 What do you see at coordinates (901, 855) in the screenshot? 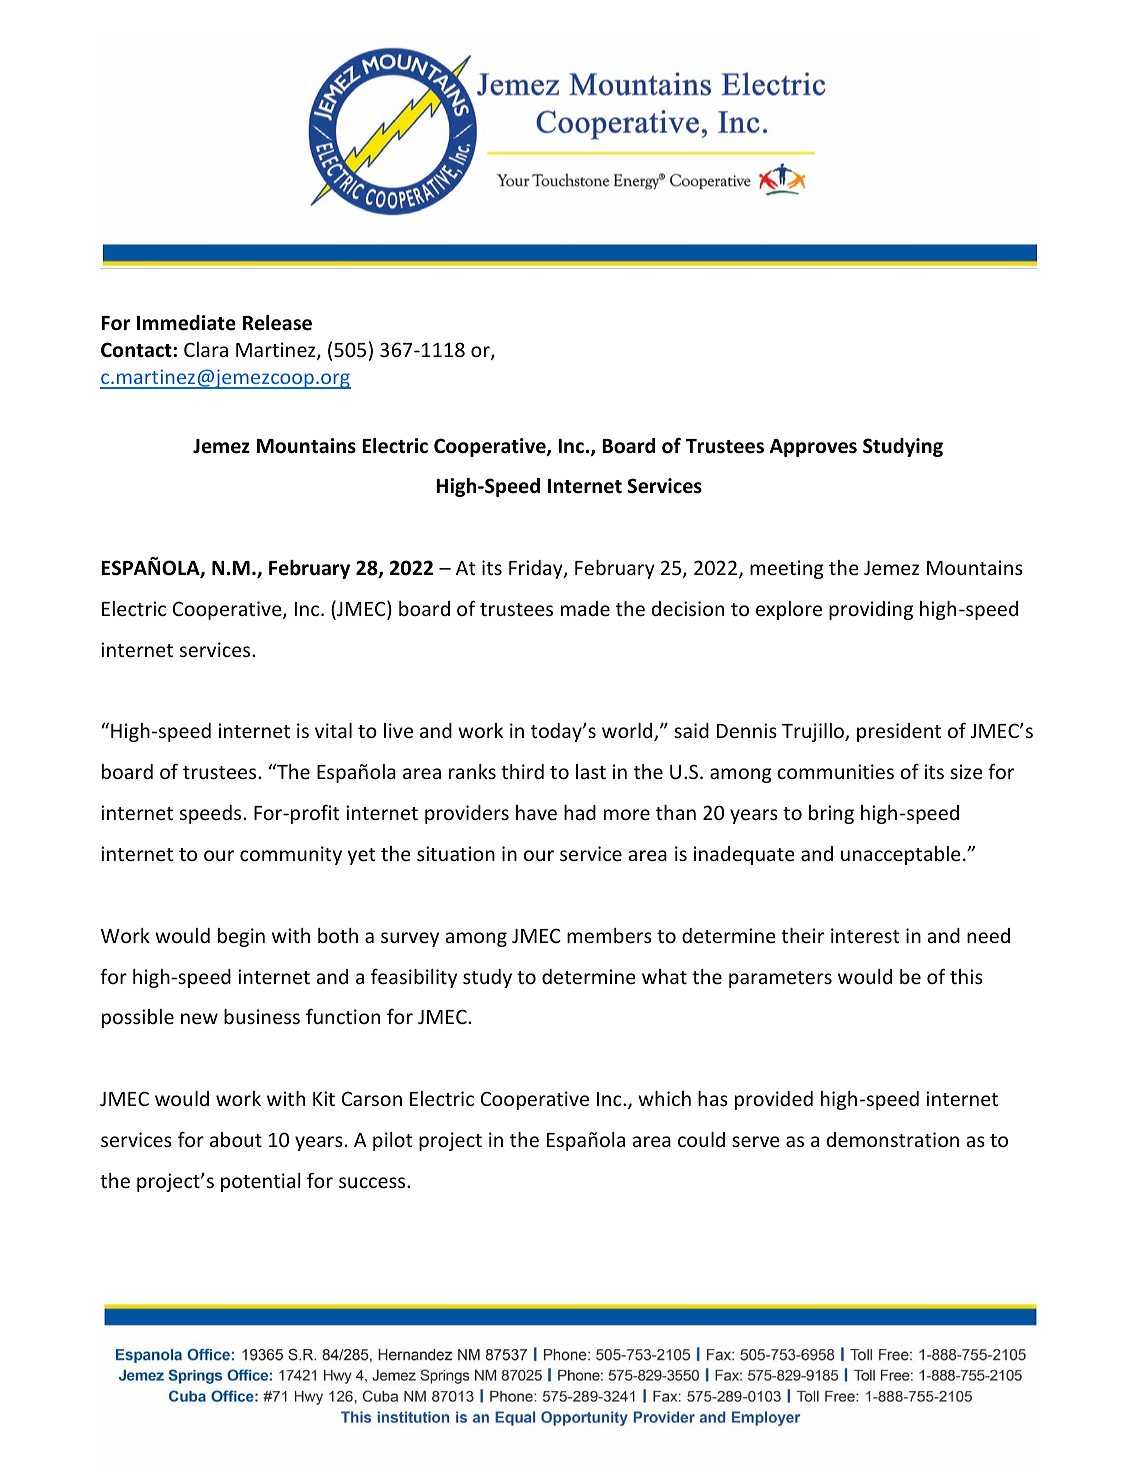
I see `unacceptable` at bounding box center [901, 855].
